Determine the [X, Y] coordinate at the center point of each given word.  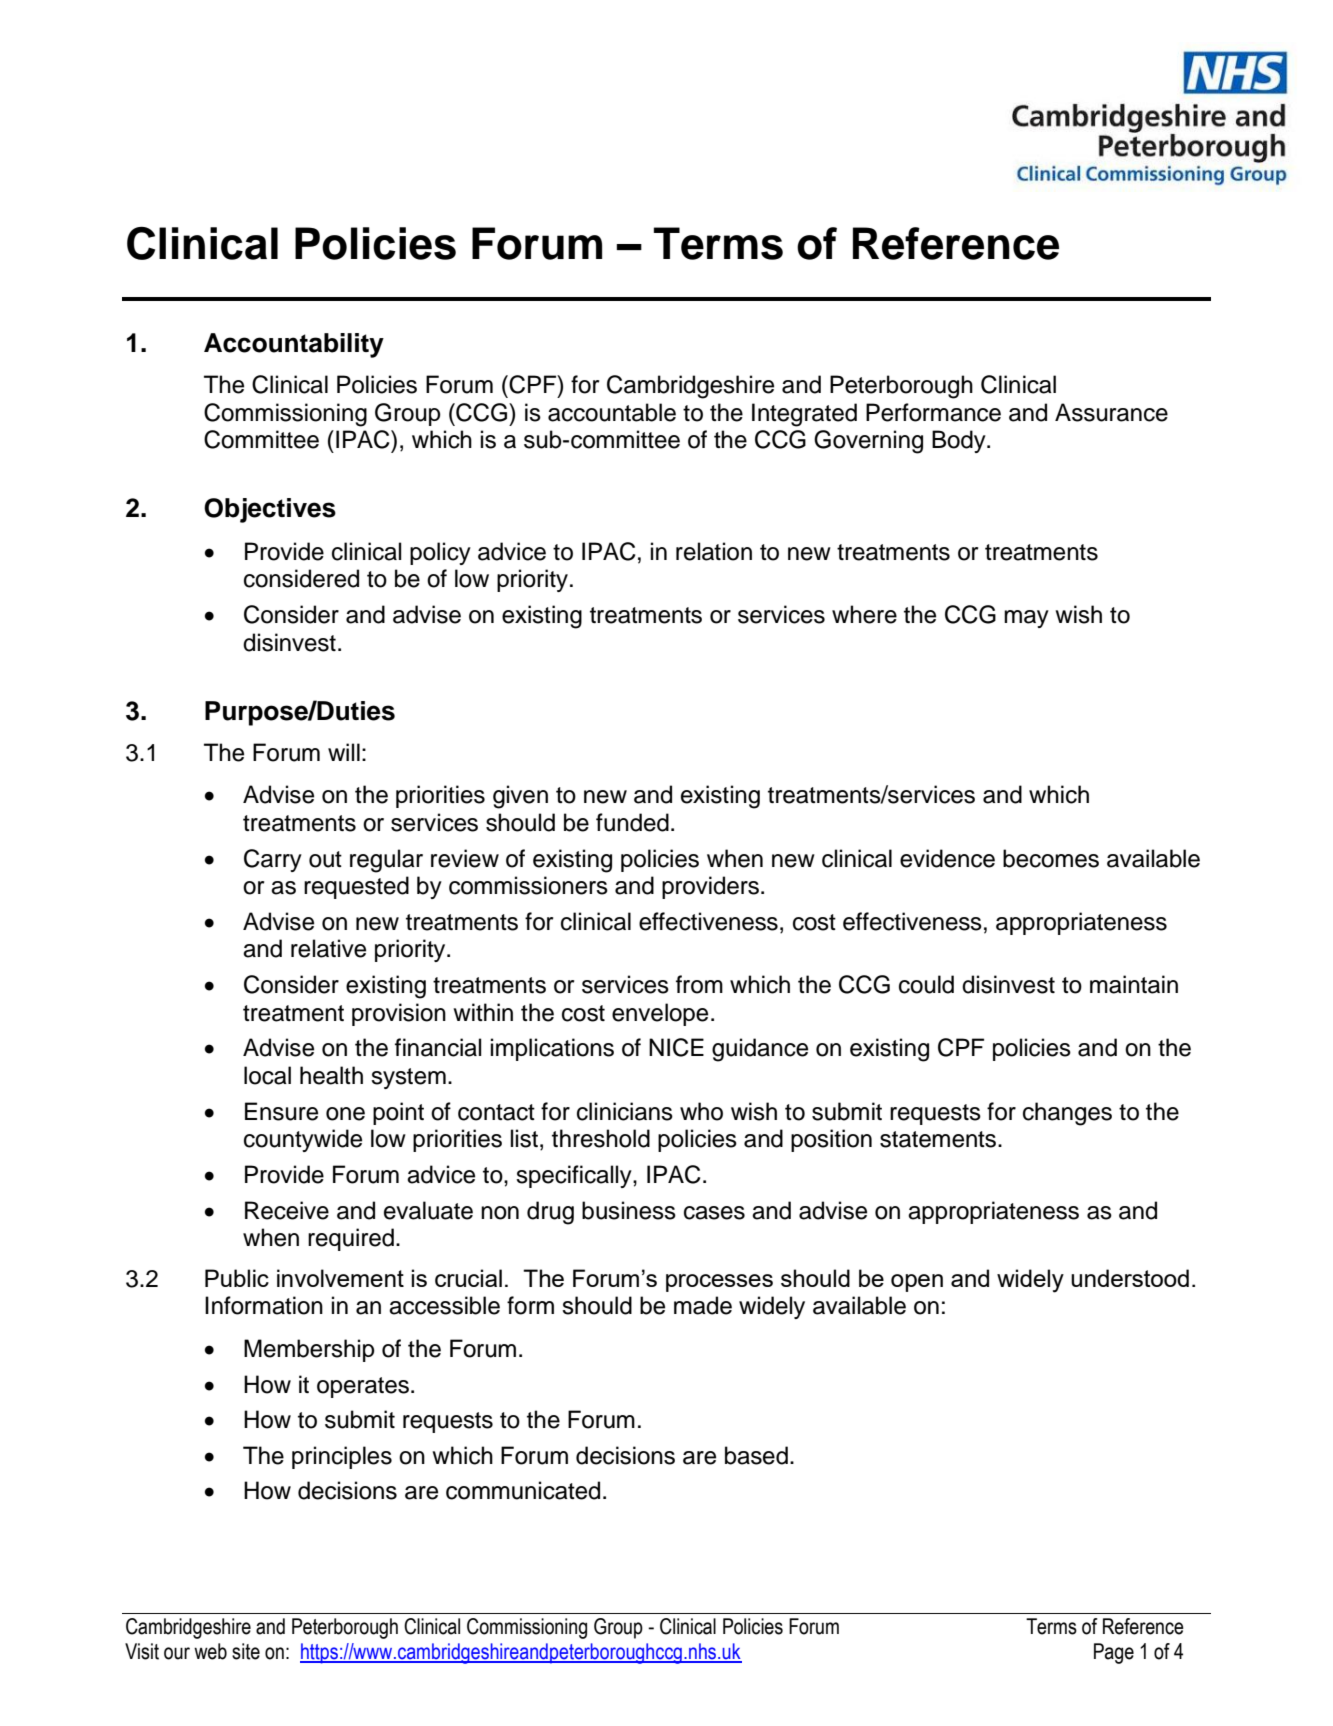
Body [960, 441]
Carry [273, 860]
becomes [1051, 858]
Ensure [281, 1111]
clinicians [625, 1111]
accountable [612, 412]
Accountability [294, 345]
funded [632, 822]
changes [1067, 1114]
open [917, 1283]
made [703, 1305]
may [1026, 619]
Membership [309, 1350]
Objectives [270, 510]
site [246, 1651]
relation [714, 551]
